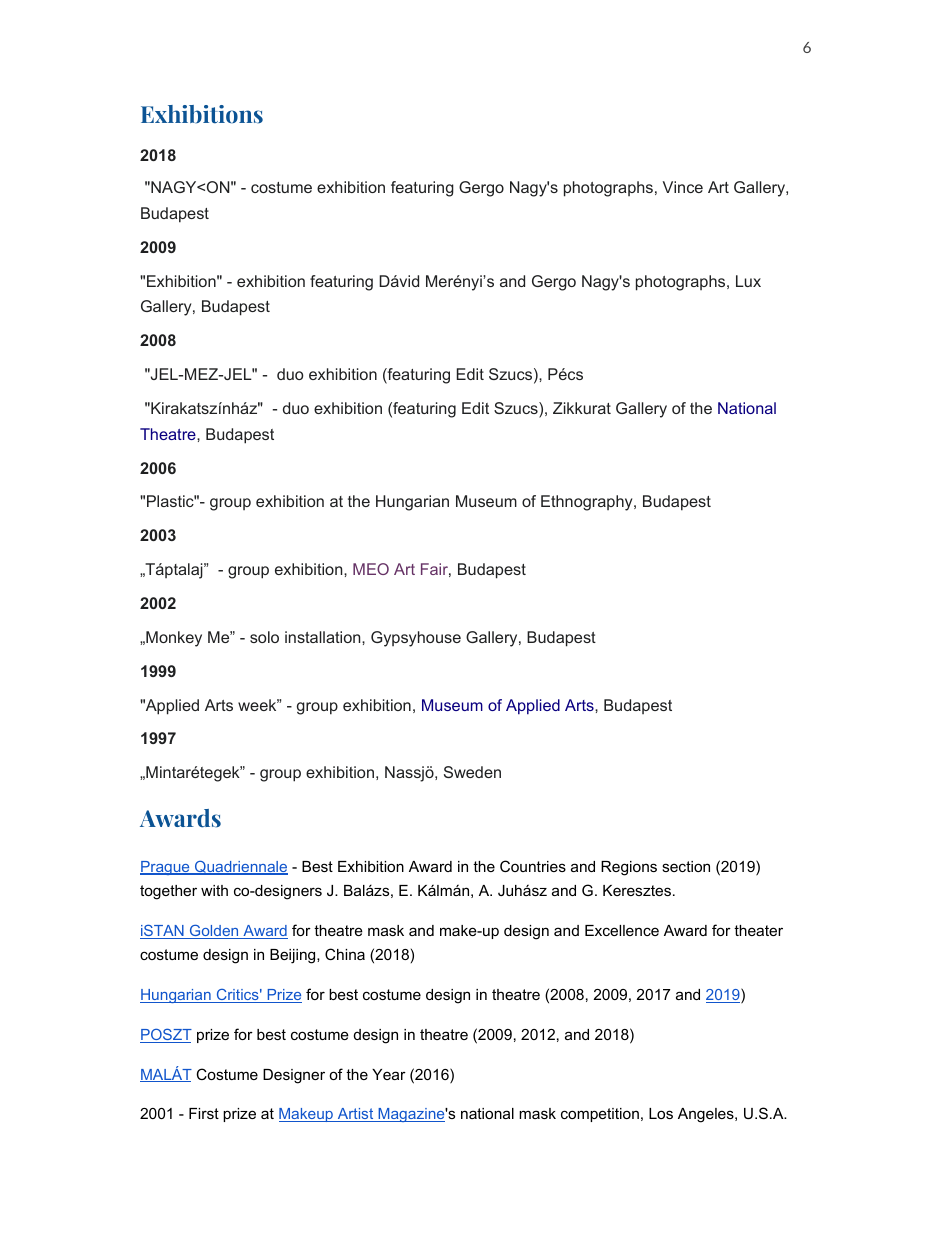 Image resolution: width=952 pixels, height=1233 pixels. I want to click on Year, so click(389, 1074).
